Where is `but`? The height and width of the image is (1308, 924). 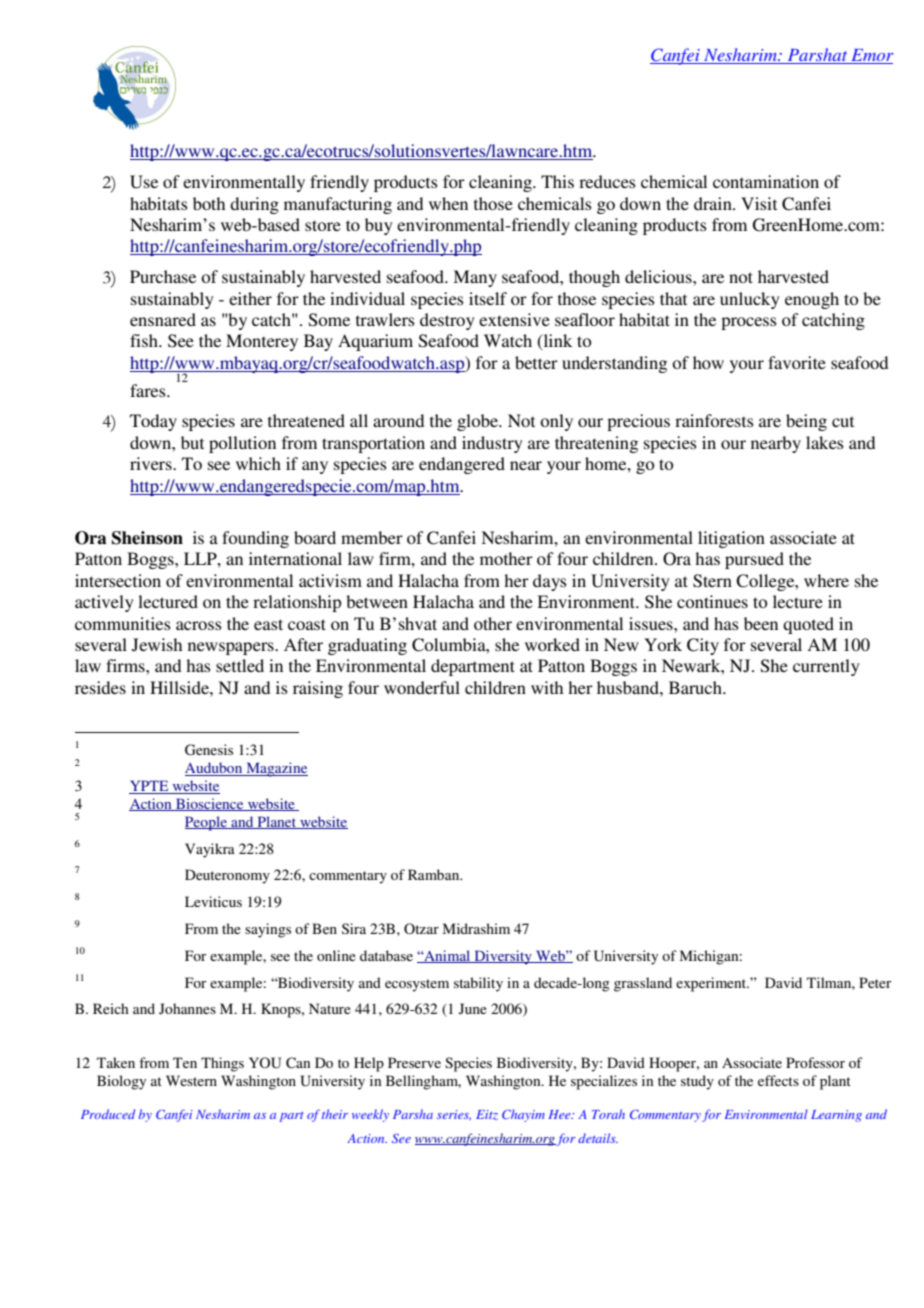 but is located at coordinates (192, 442).
